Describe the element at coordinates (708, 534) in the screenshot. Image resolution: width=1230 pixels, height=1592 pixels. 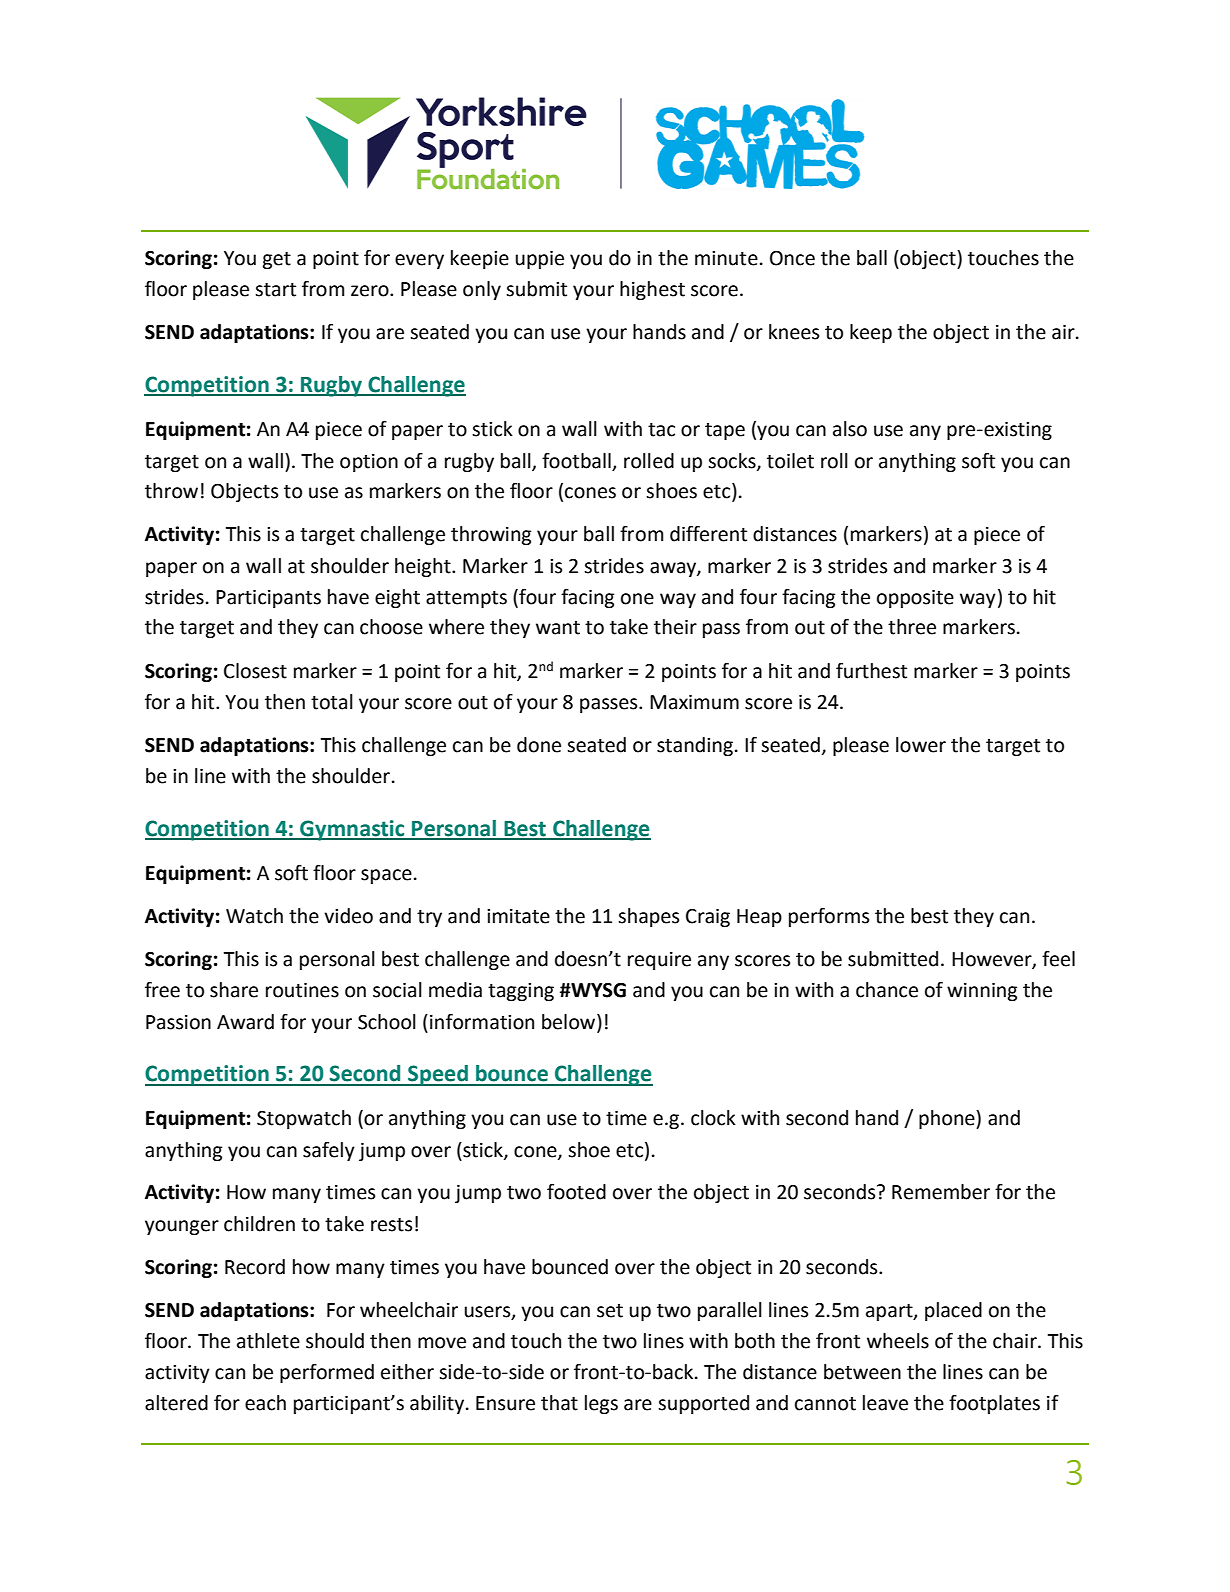
I see `different` at that location.
